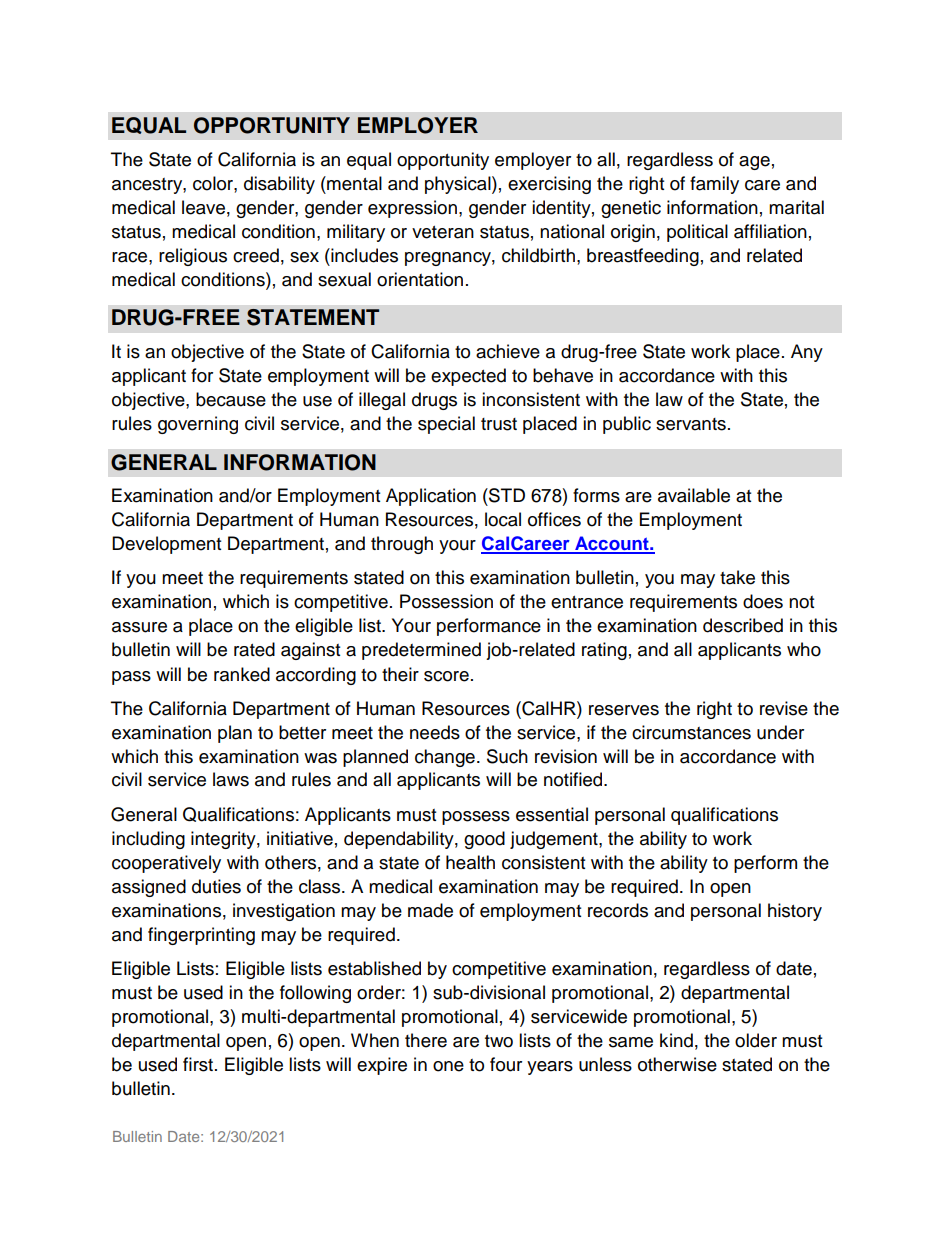  I want to click on family, so click(714, 185).
